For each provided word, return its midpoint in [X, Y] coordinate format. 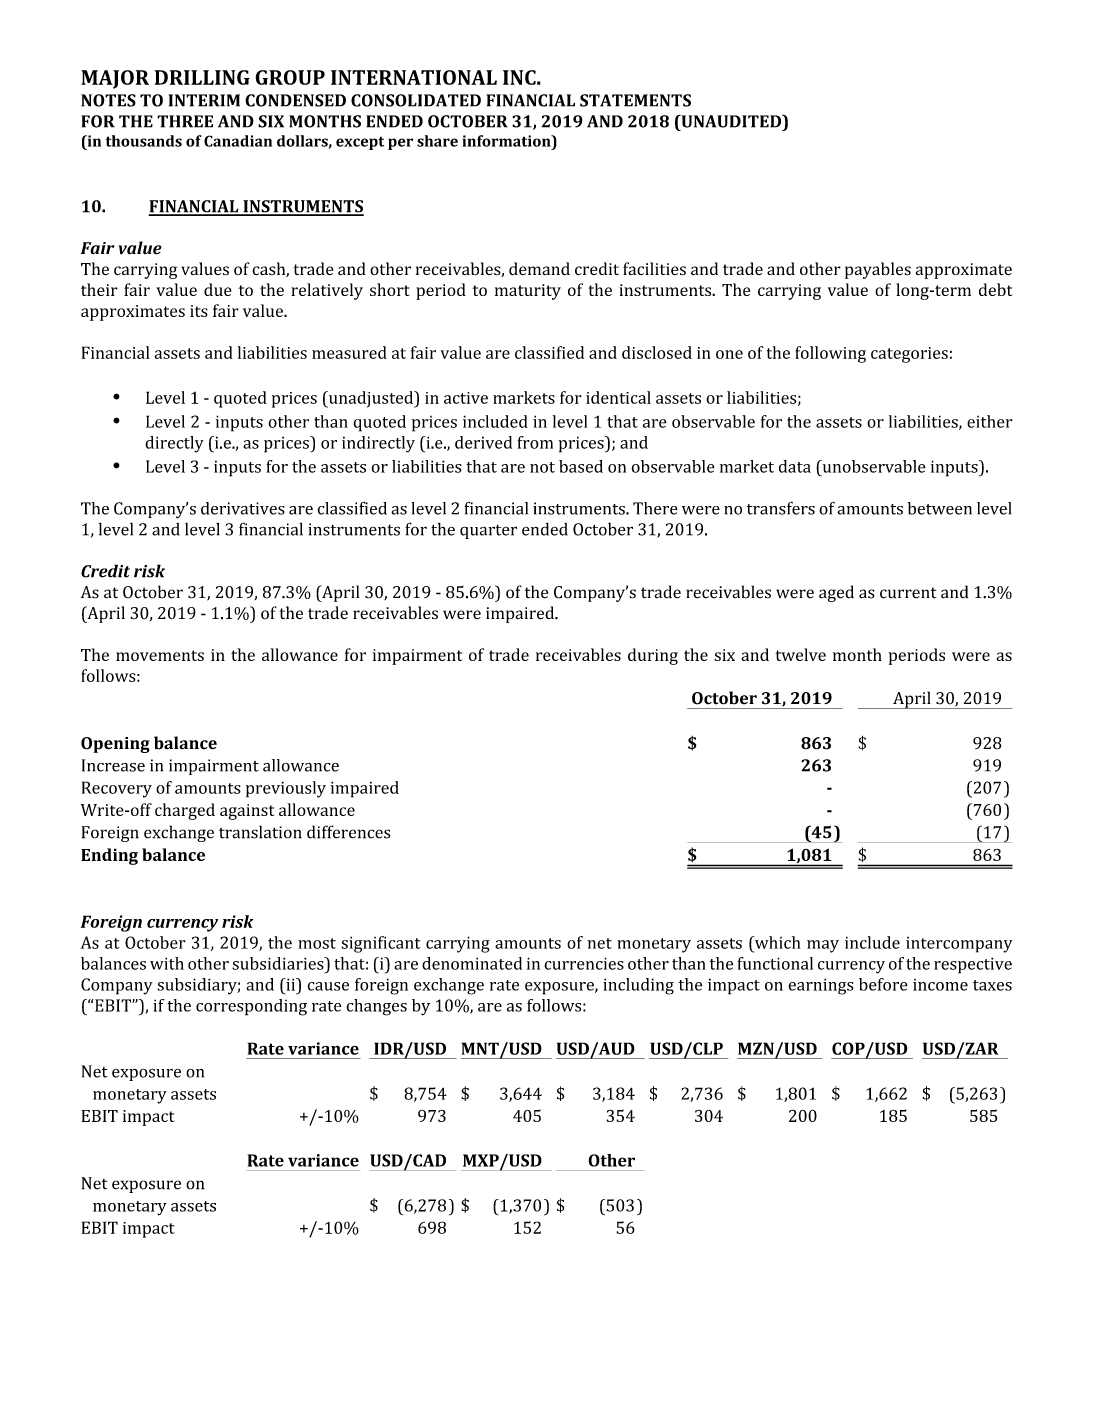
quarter [488, 532]
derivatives [243, 508]
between [939, 508]
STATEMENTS [635, 100]
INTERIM [204, 100]
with [167, 963]
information [507, 141]
